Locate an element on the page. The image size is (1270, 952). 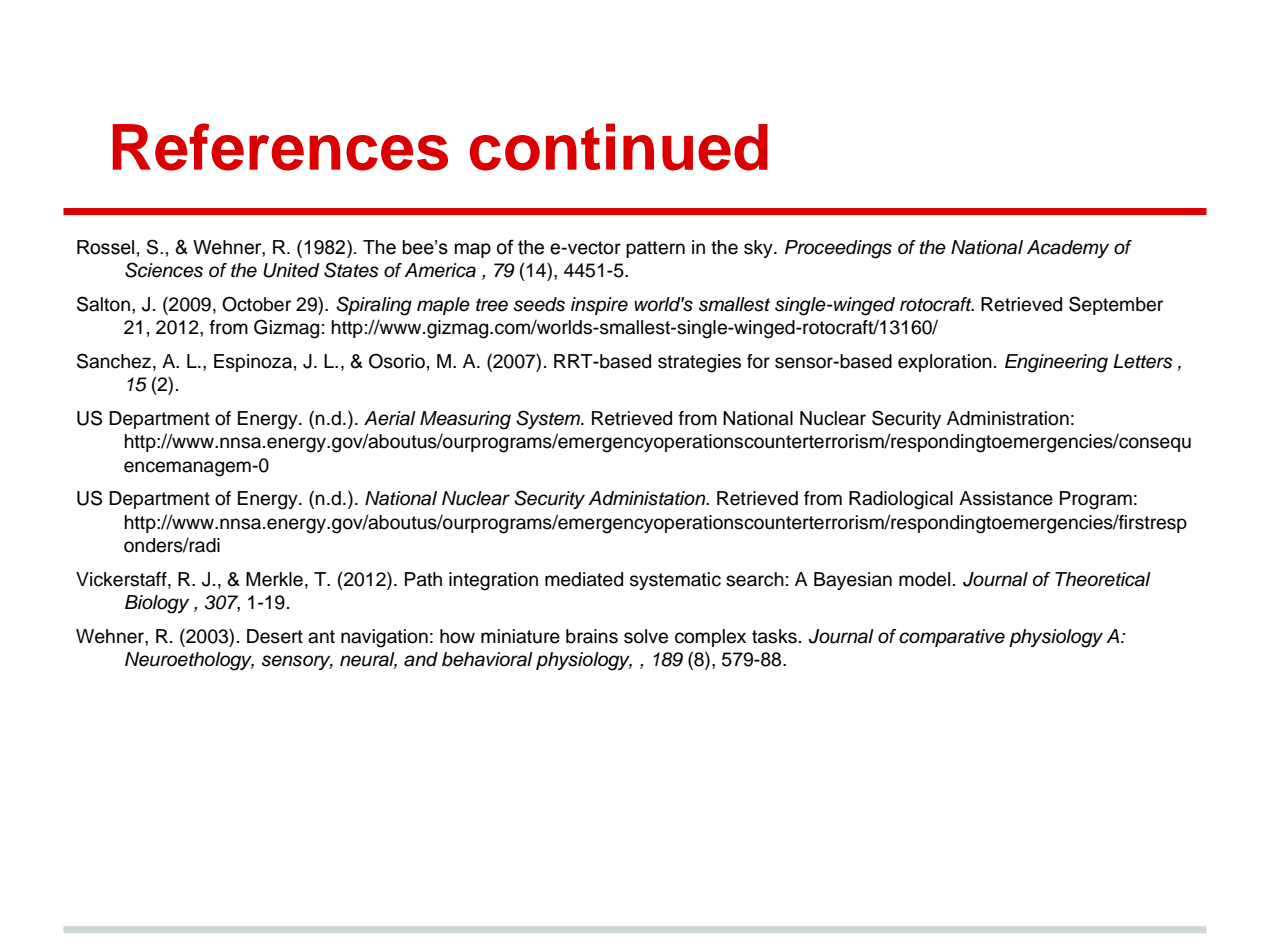
Aerial is located at coordinates (390, 418).
